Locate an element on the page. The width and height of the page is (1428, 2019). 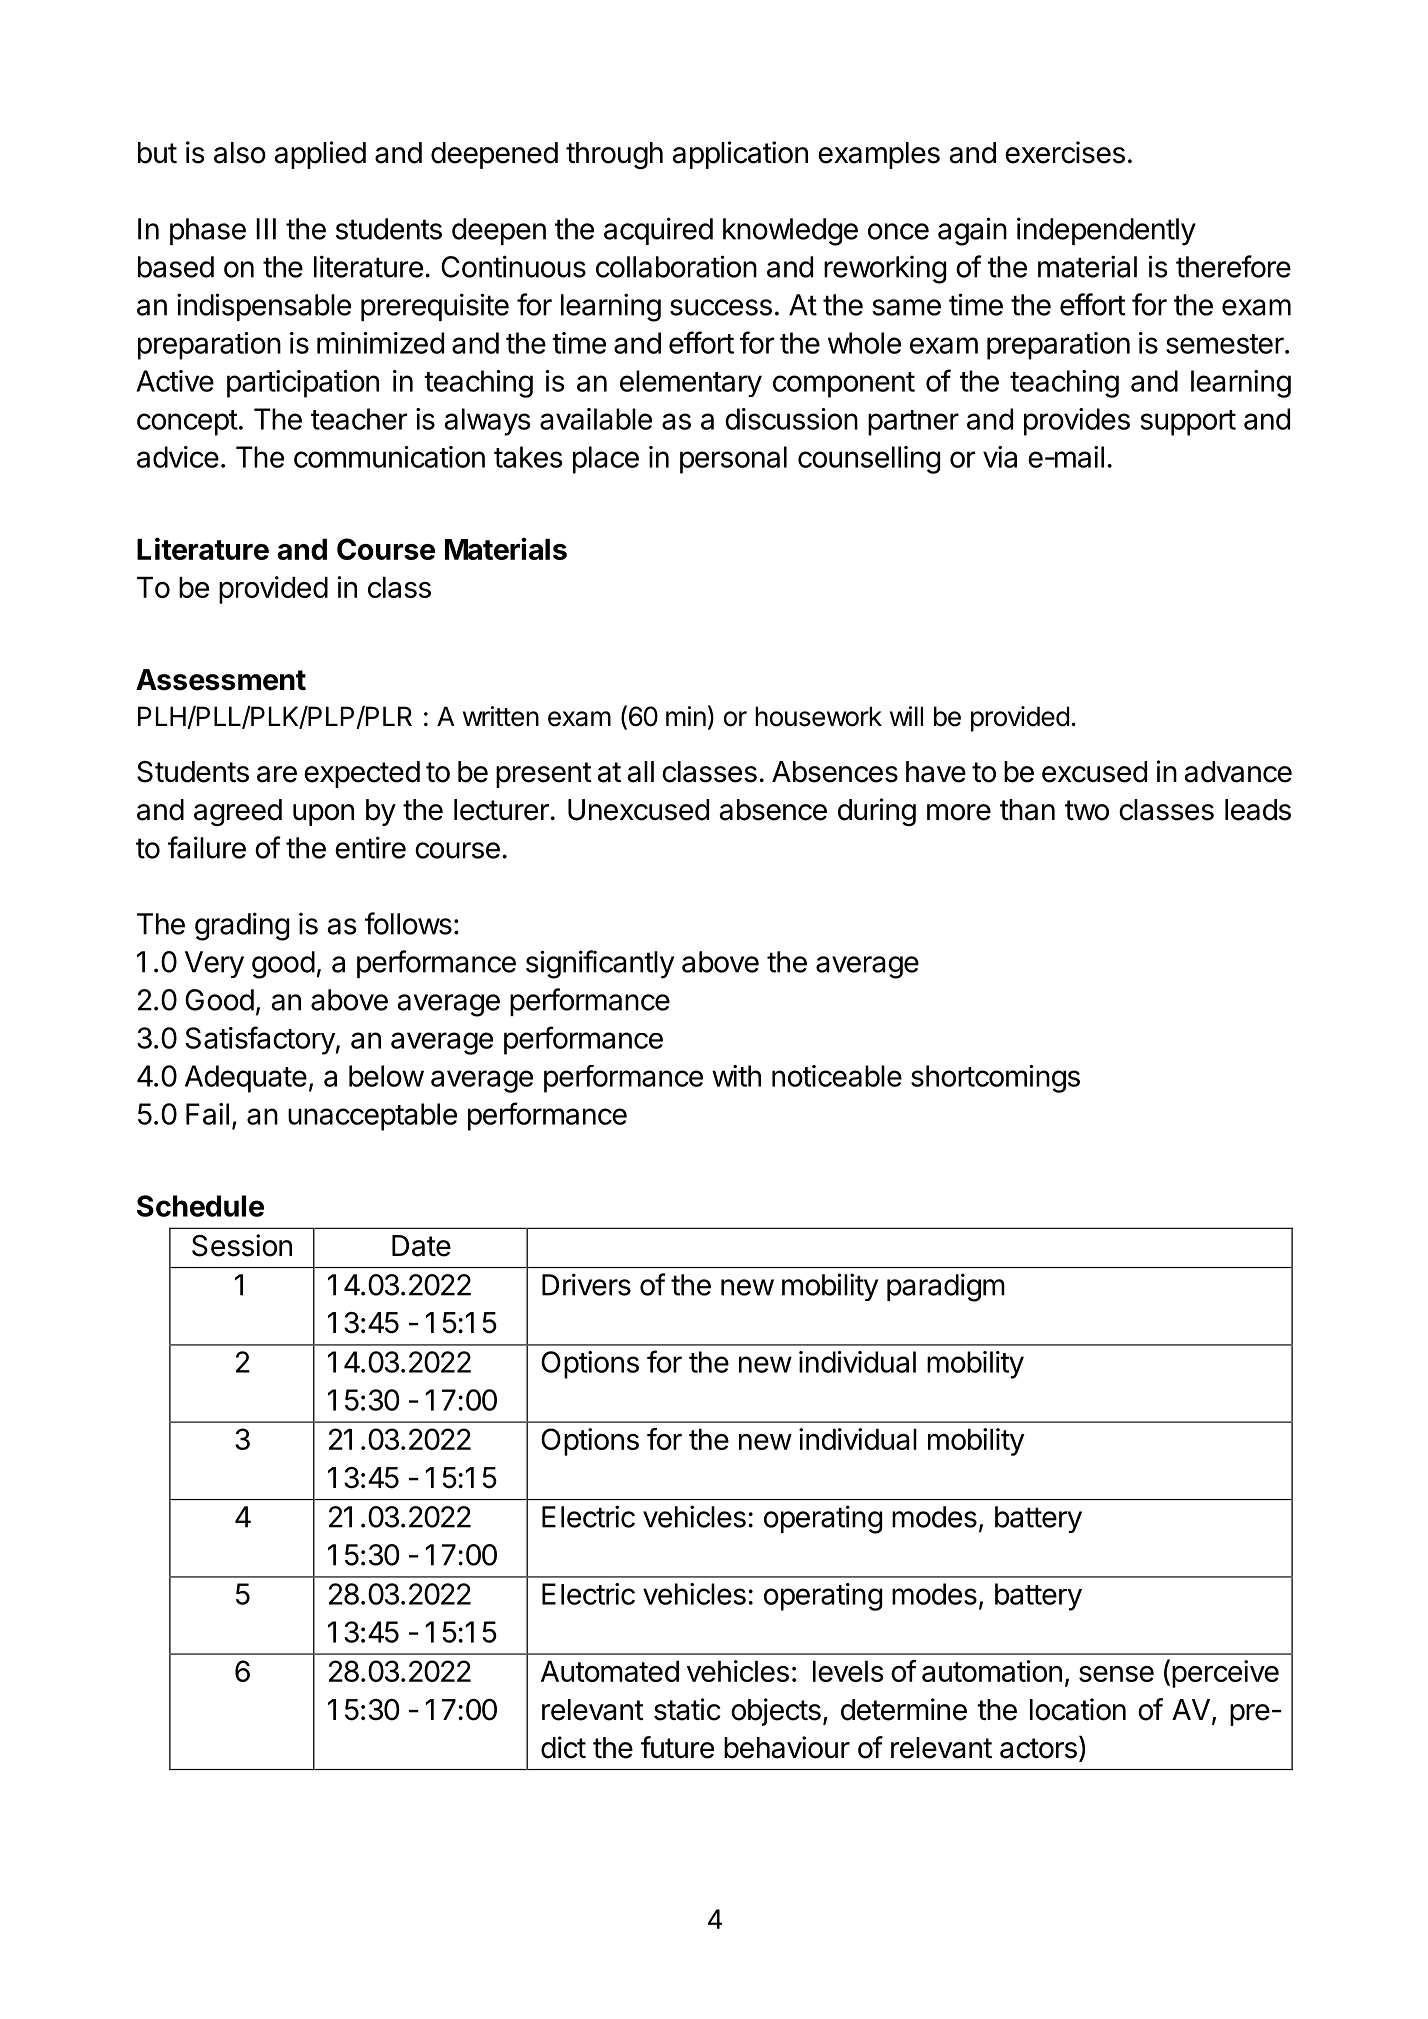
all is located at coordinates (640, 772).
